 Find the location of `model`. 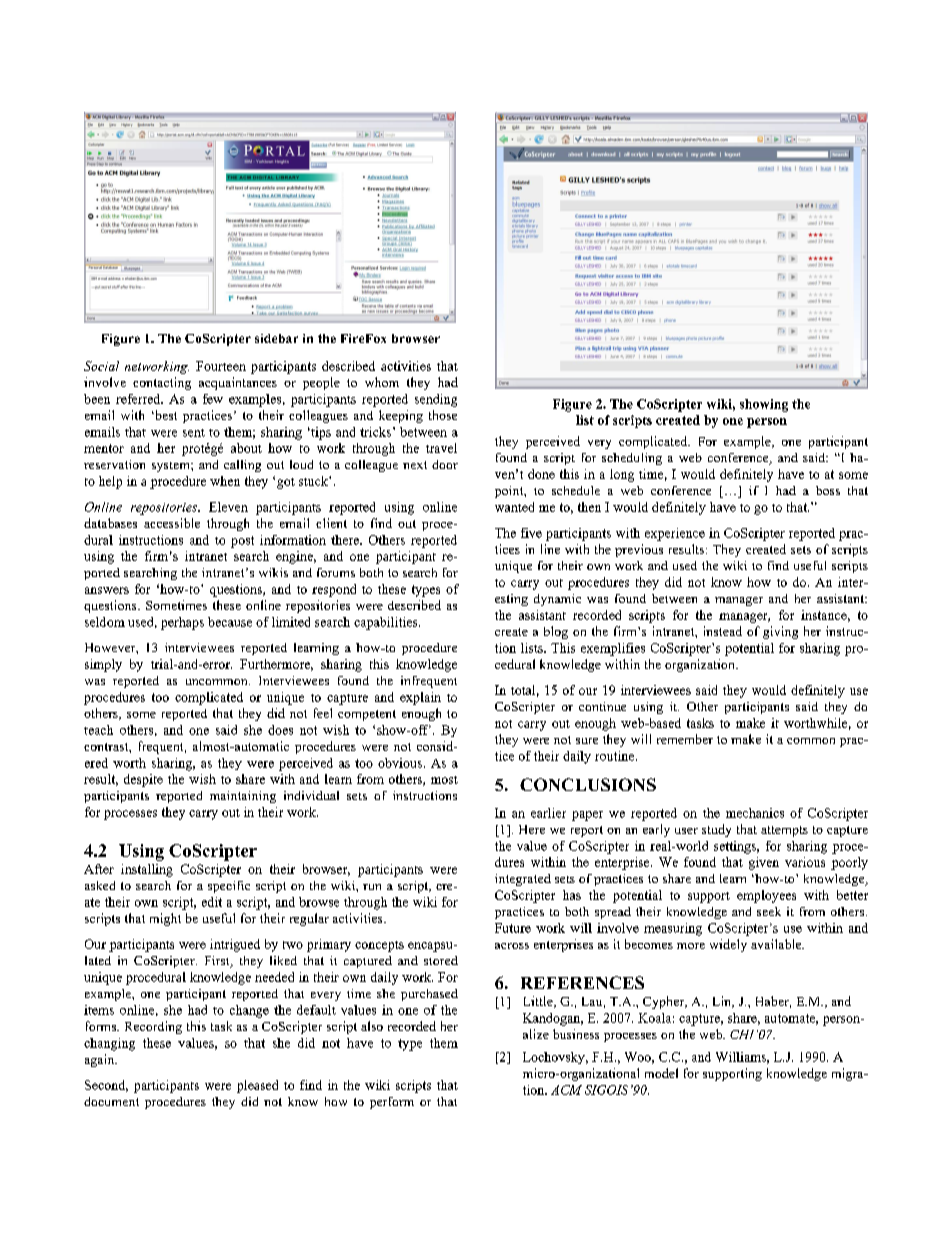

model is located at coordinates (661, 1073).
